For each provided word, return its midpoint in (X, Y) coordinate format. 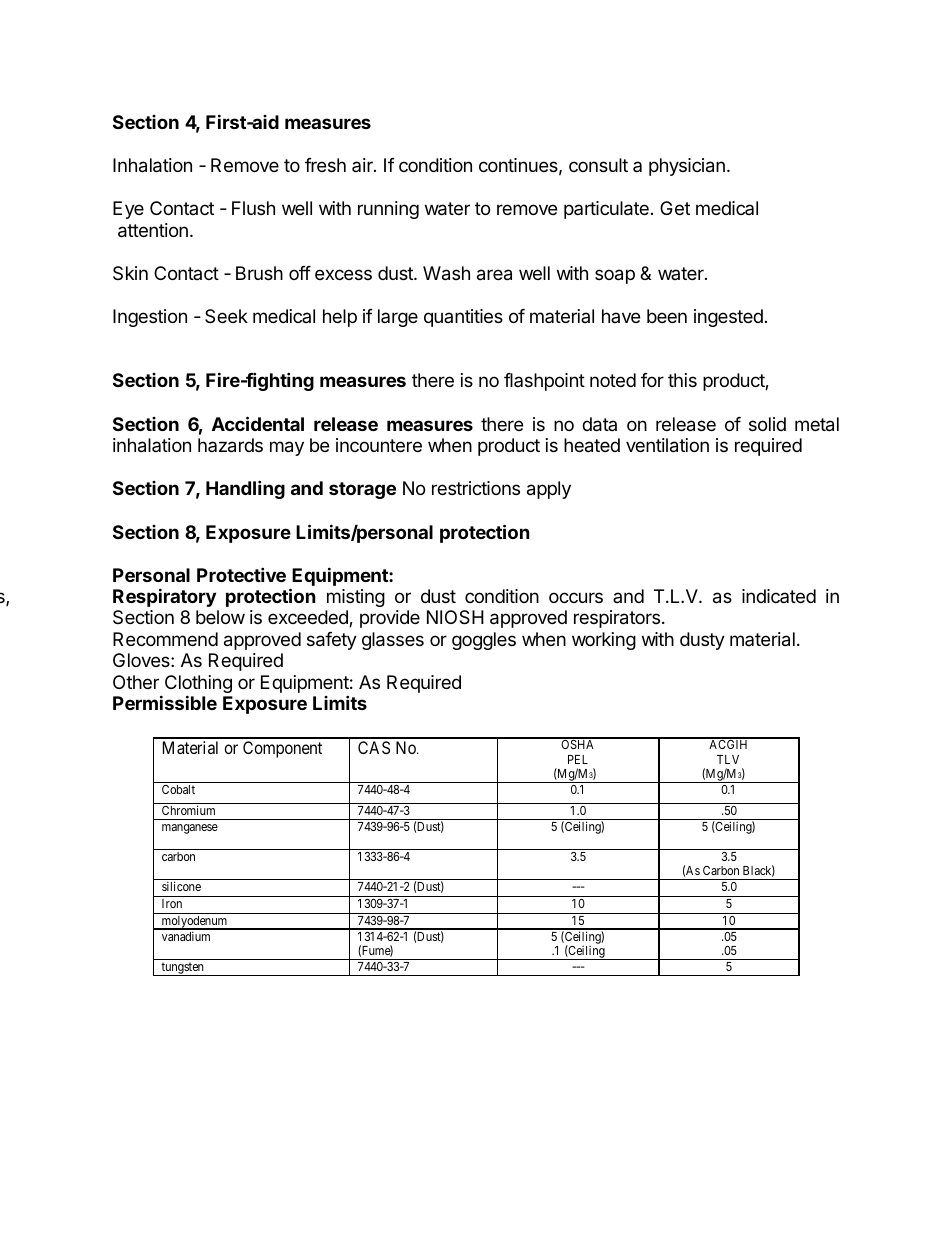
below (220, 617)
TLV (728, 759)
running (388, 210)
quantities (463, 318)
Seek (226, 316)
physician (687, 167)
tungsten (182, 969)
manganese (190, 829)
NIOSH (455, 617)
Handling (245, 489)
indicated (779, 596)
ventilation (667, 445)
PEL (578, 759)
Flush (253, 208)
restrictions (476, 488)
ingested (728, 318)
